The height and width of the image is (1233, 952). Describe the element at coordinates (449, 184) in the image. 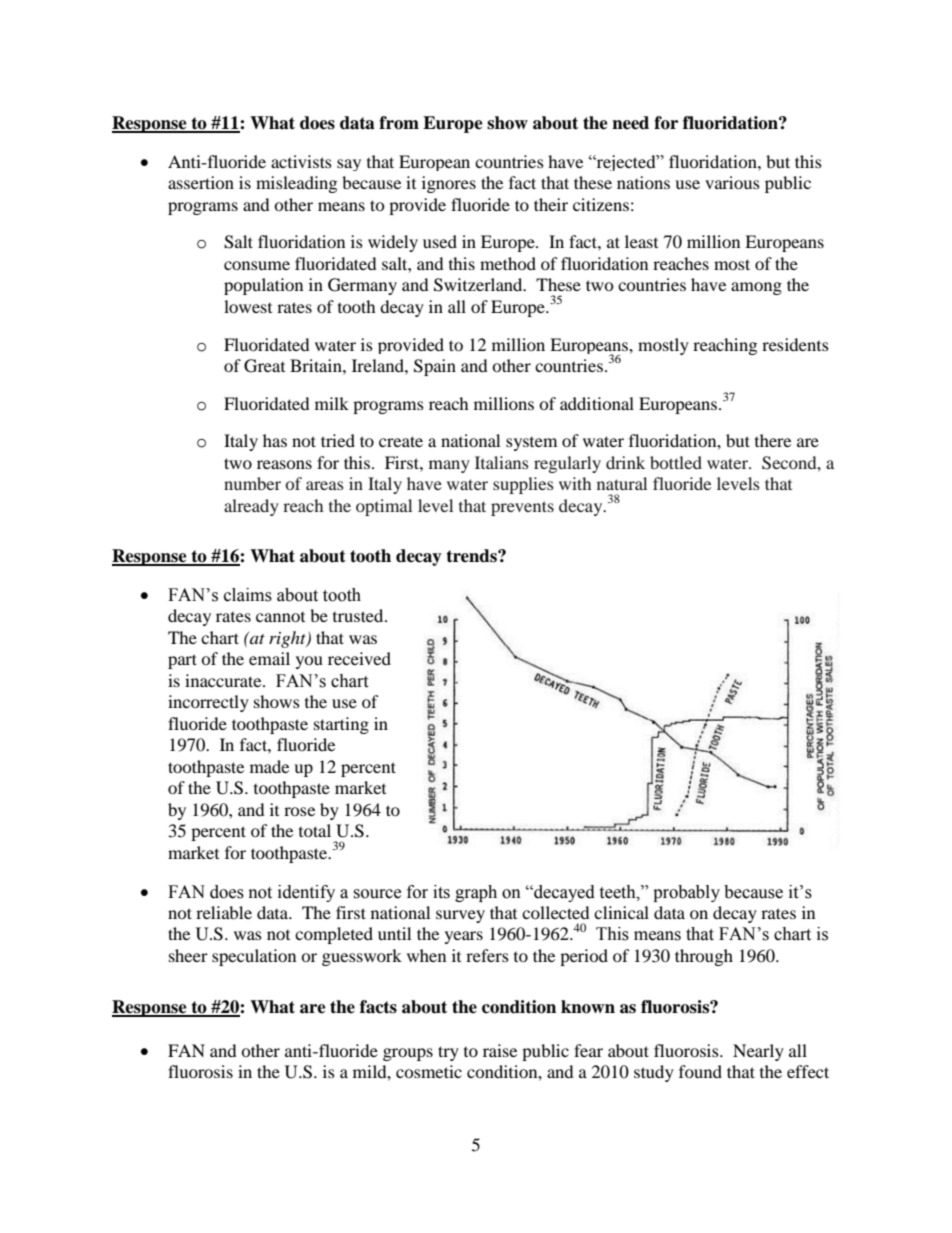

I see `ignores` at that location.
